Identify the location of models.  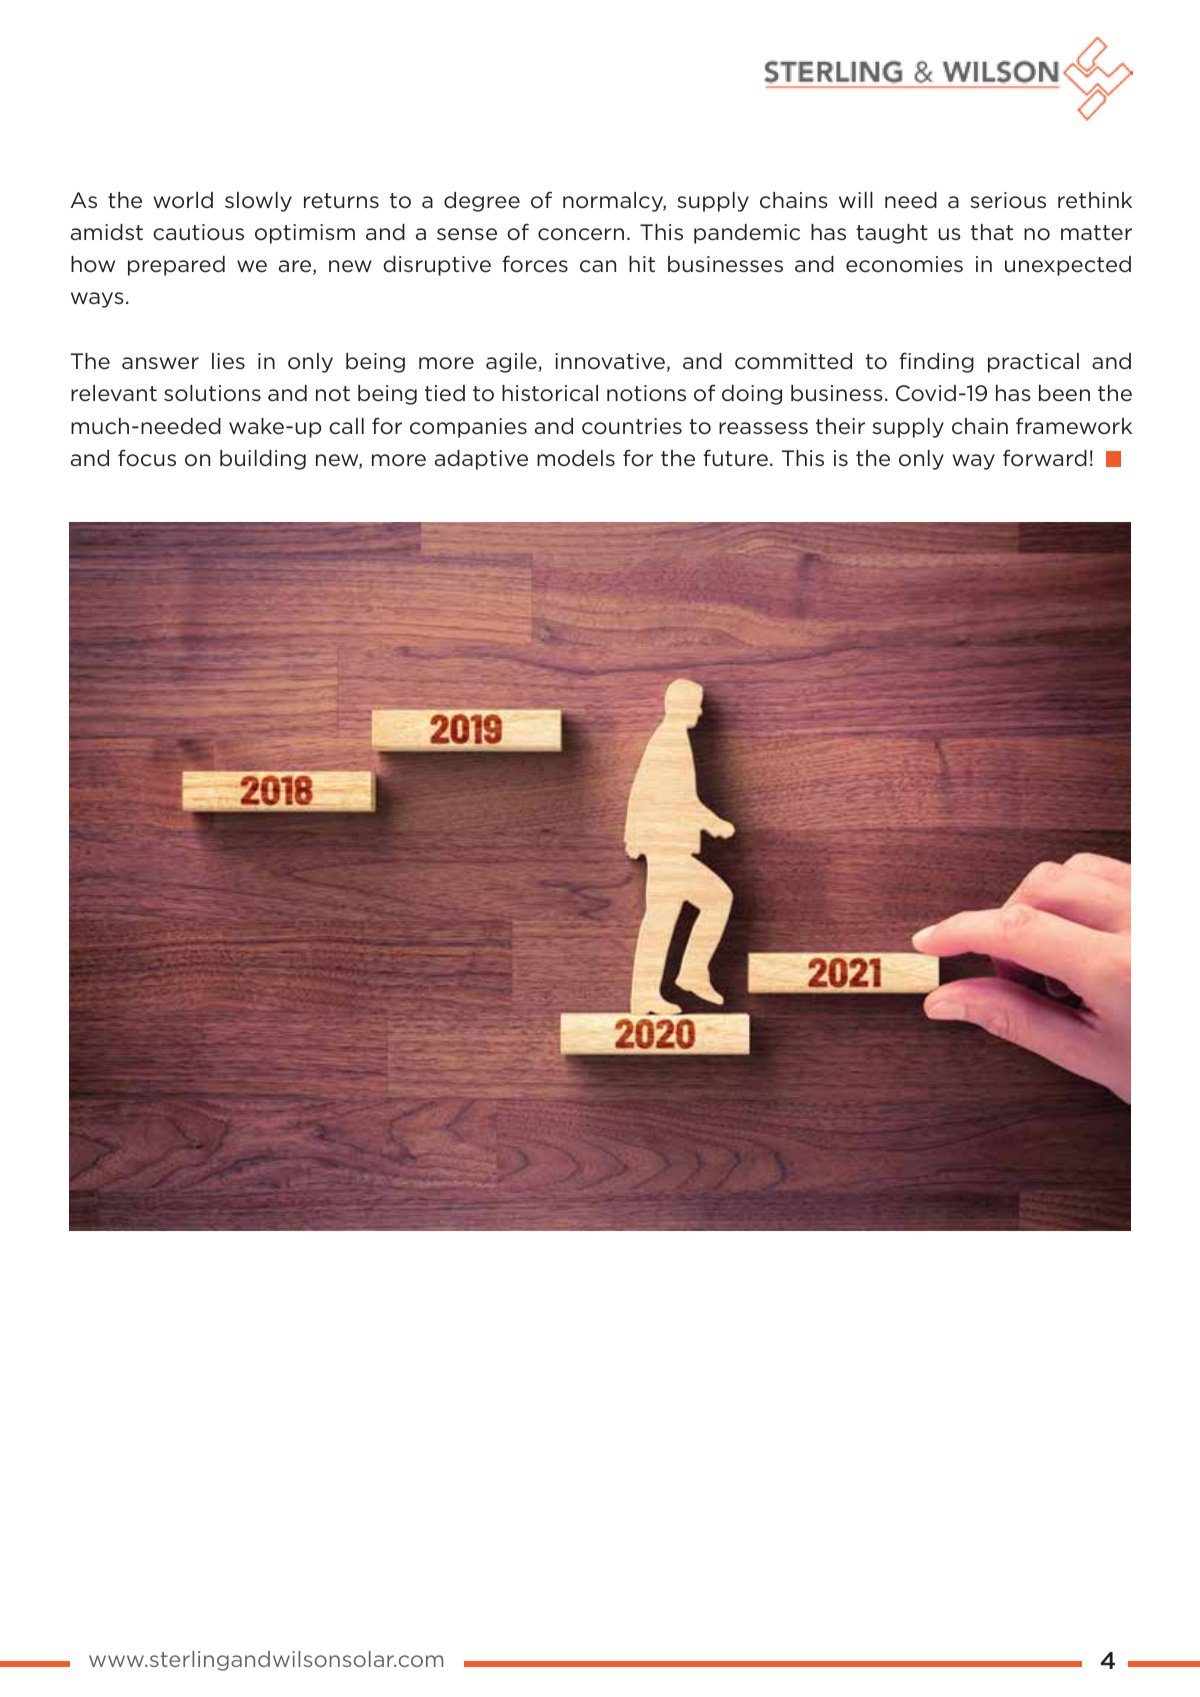
(576, 458).
